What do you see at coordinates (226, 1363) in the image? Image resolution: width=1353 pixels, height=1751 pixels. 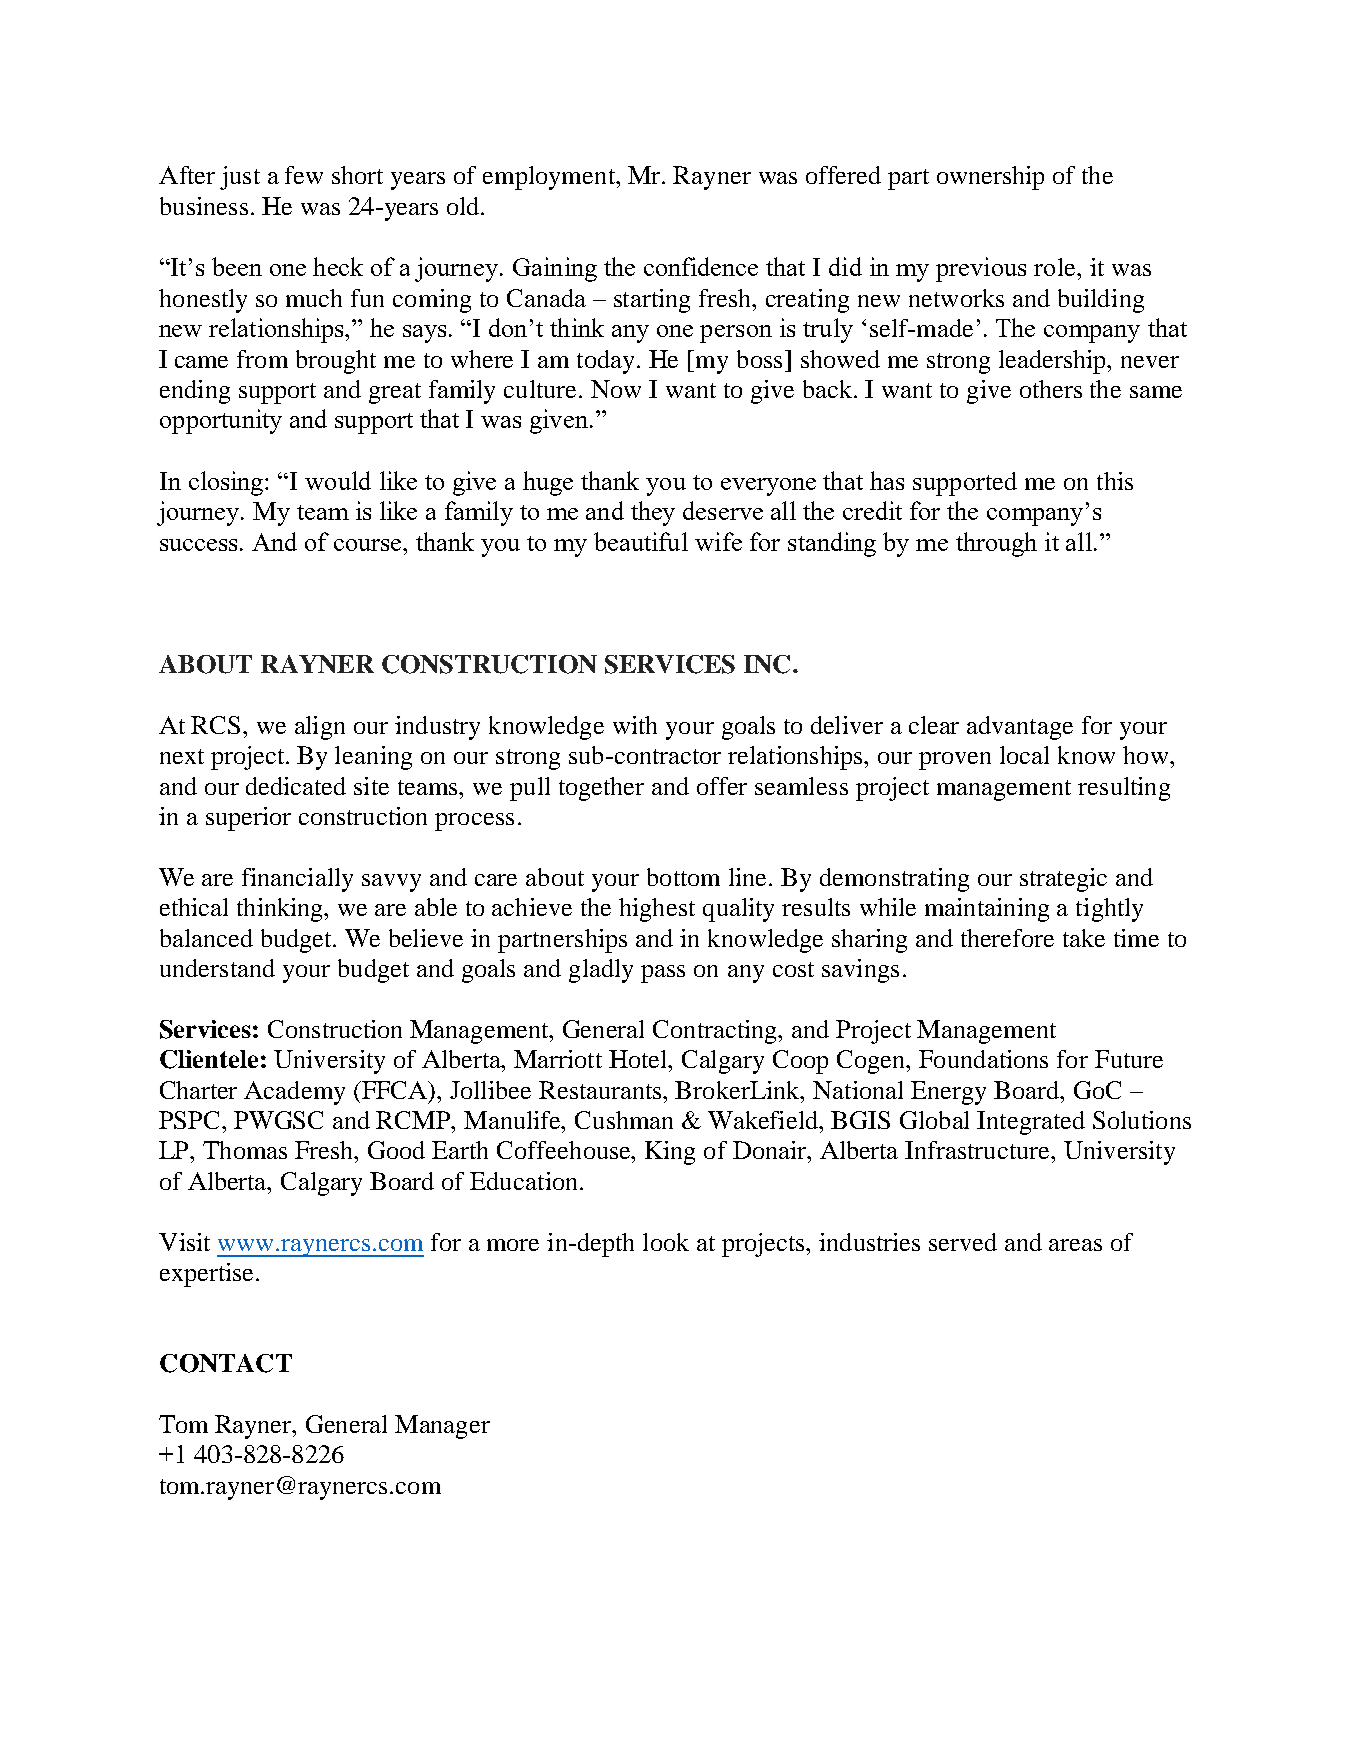 I see `CONTACT` at bounding box center [226, 1363].
